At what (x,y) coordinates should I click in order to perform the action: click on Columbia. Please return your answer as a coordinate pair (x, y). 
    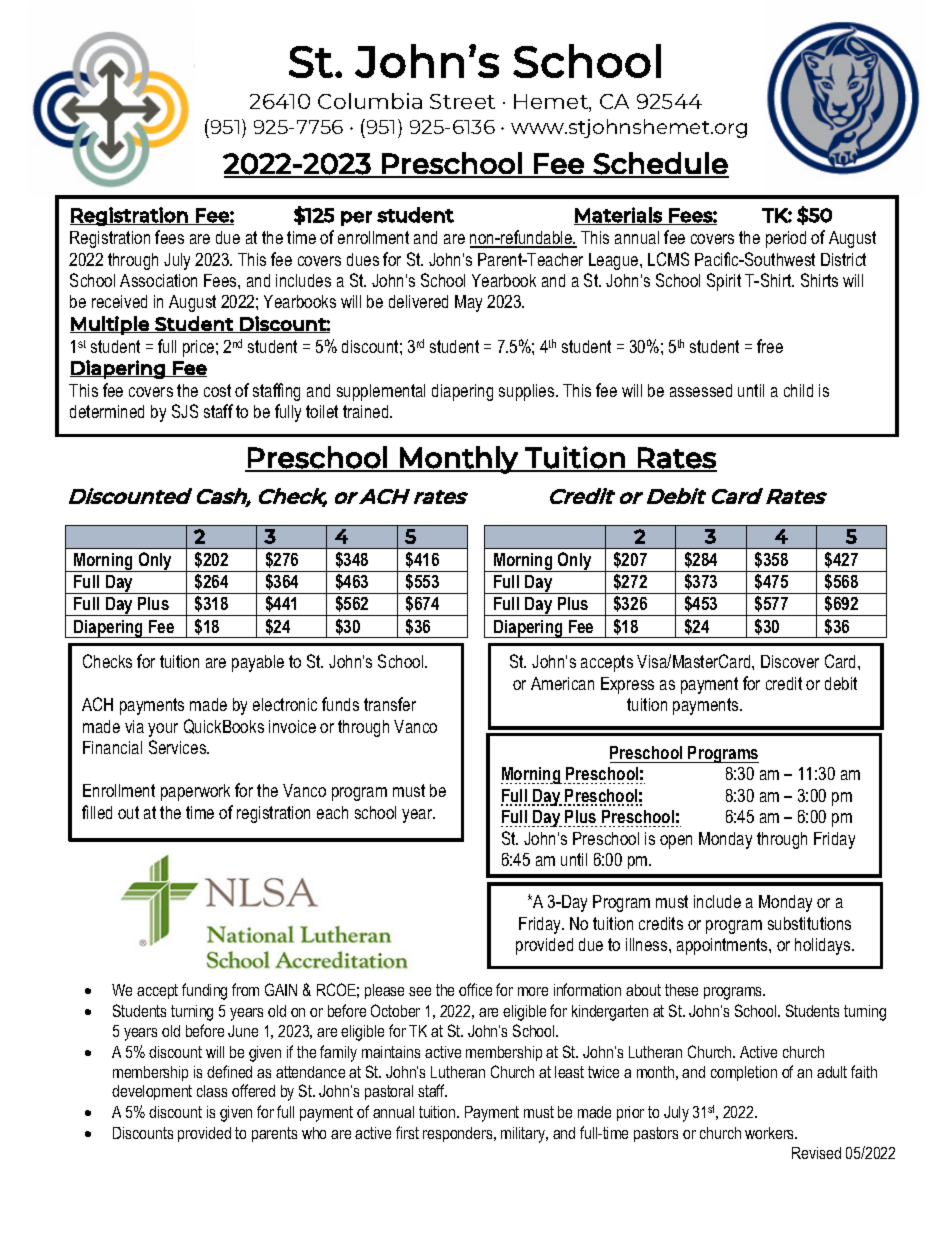
    Looking at the image, I should click on (370, 101).
